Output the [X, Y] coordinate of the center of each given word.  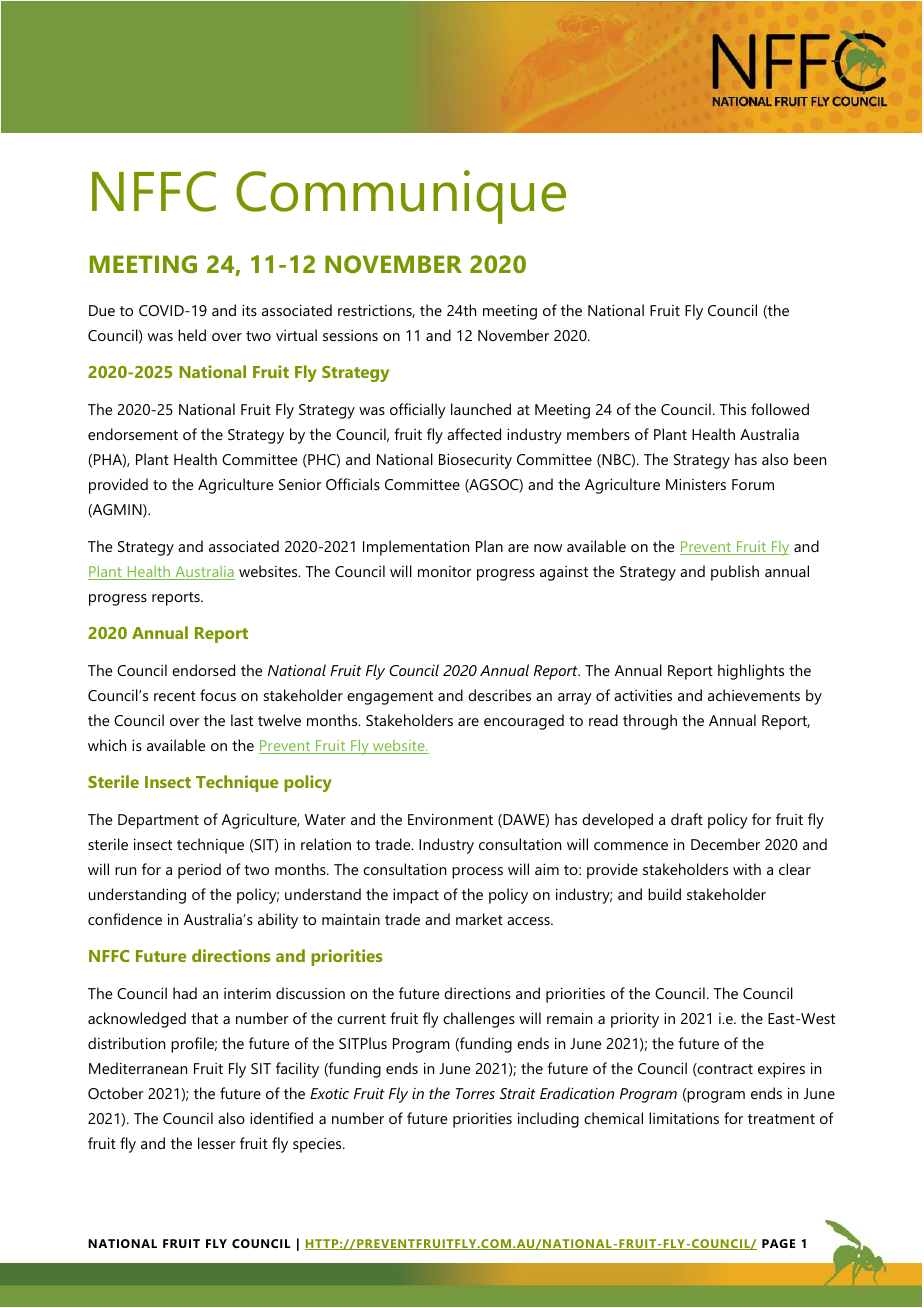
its [249, 310]
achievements [754, 695]
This [733, 409]
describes [499, 695]
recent [175, 696]
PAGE [779, 1243]
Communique [401, 197]
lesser [217, 1143]
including [548, 1120]
